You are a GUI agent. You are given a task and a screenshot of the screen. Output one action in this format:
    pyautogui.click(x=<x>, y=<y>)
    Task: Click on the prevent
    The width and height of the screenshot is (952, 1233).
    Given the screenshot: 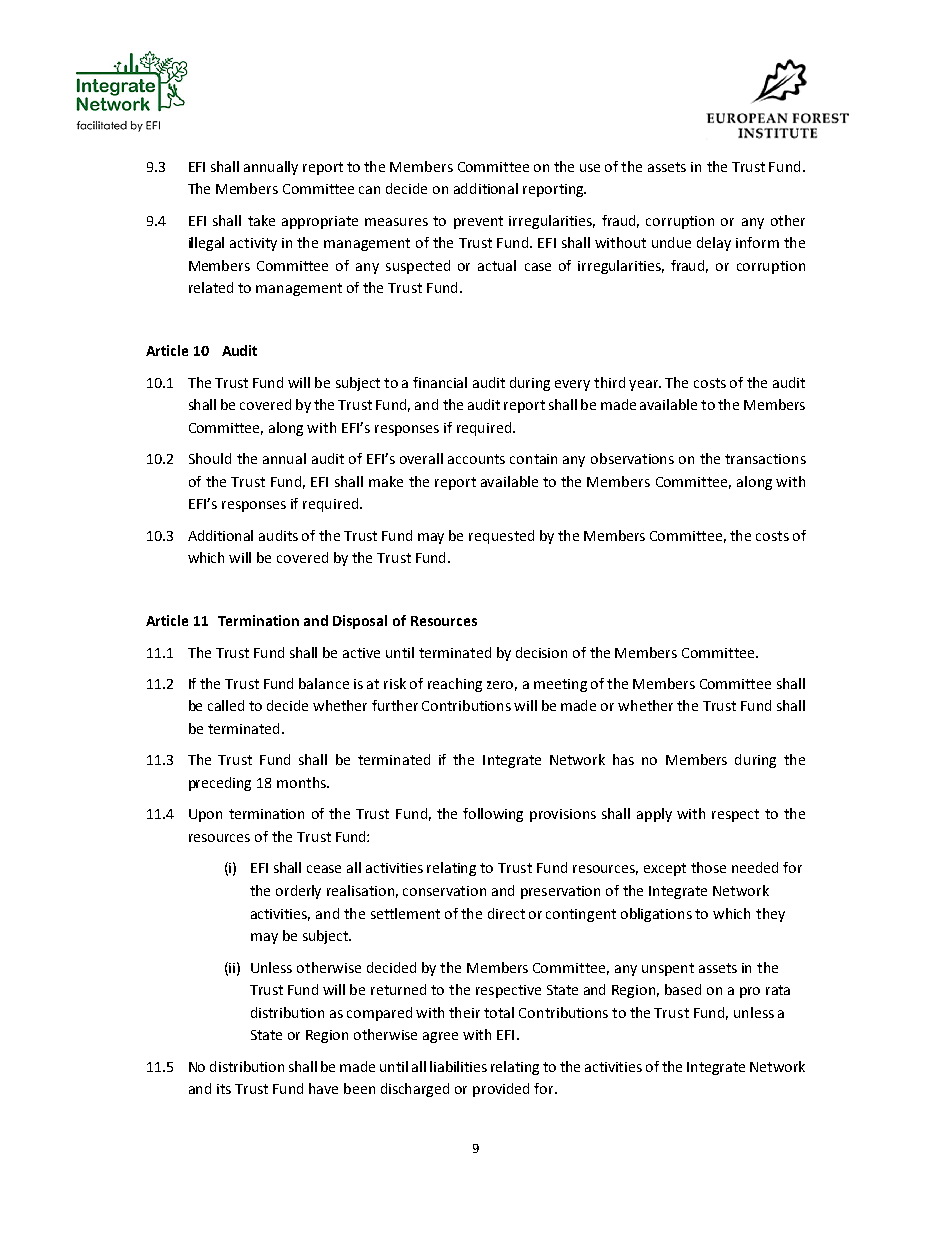 What is the action you would take?
    pyautogui.click(x=478, y=222)
